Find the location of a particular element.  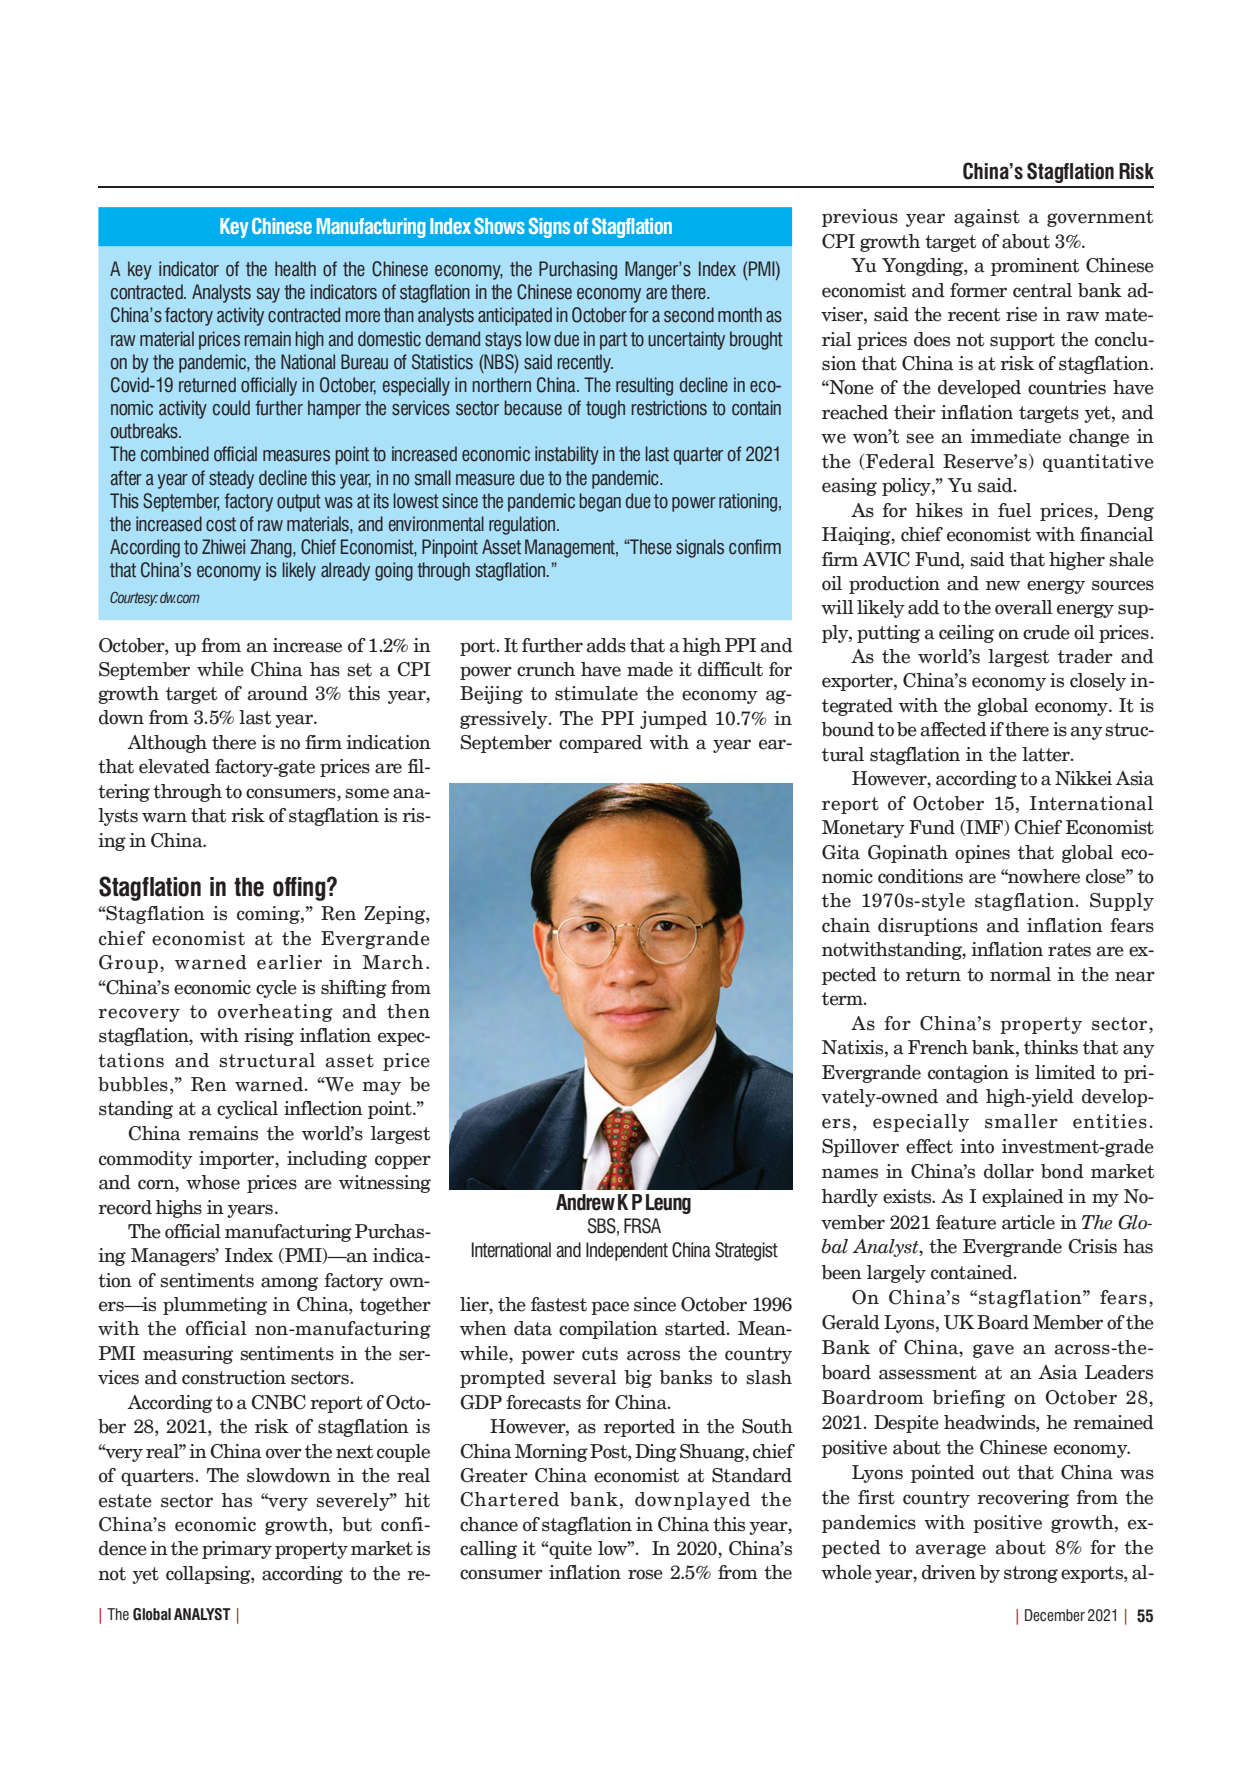

primary is located at coordinates (237, 1550).
